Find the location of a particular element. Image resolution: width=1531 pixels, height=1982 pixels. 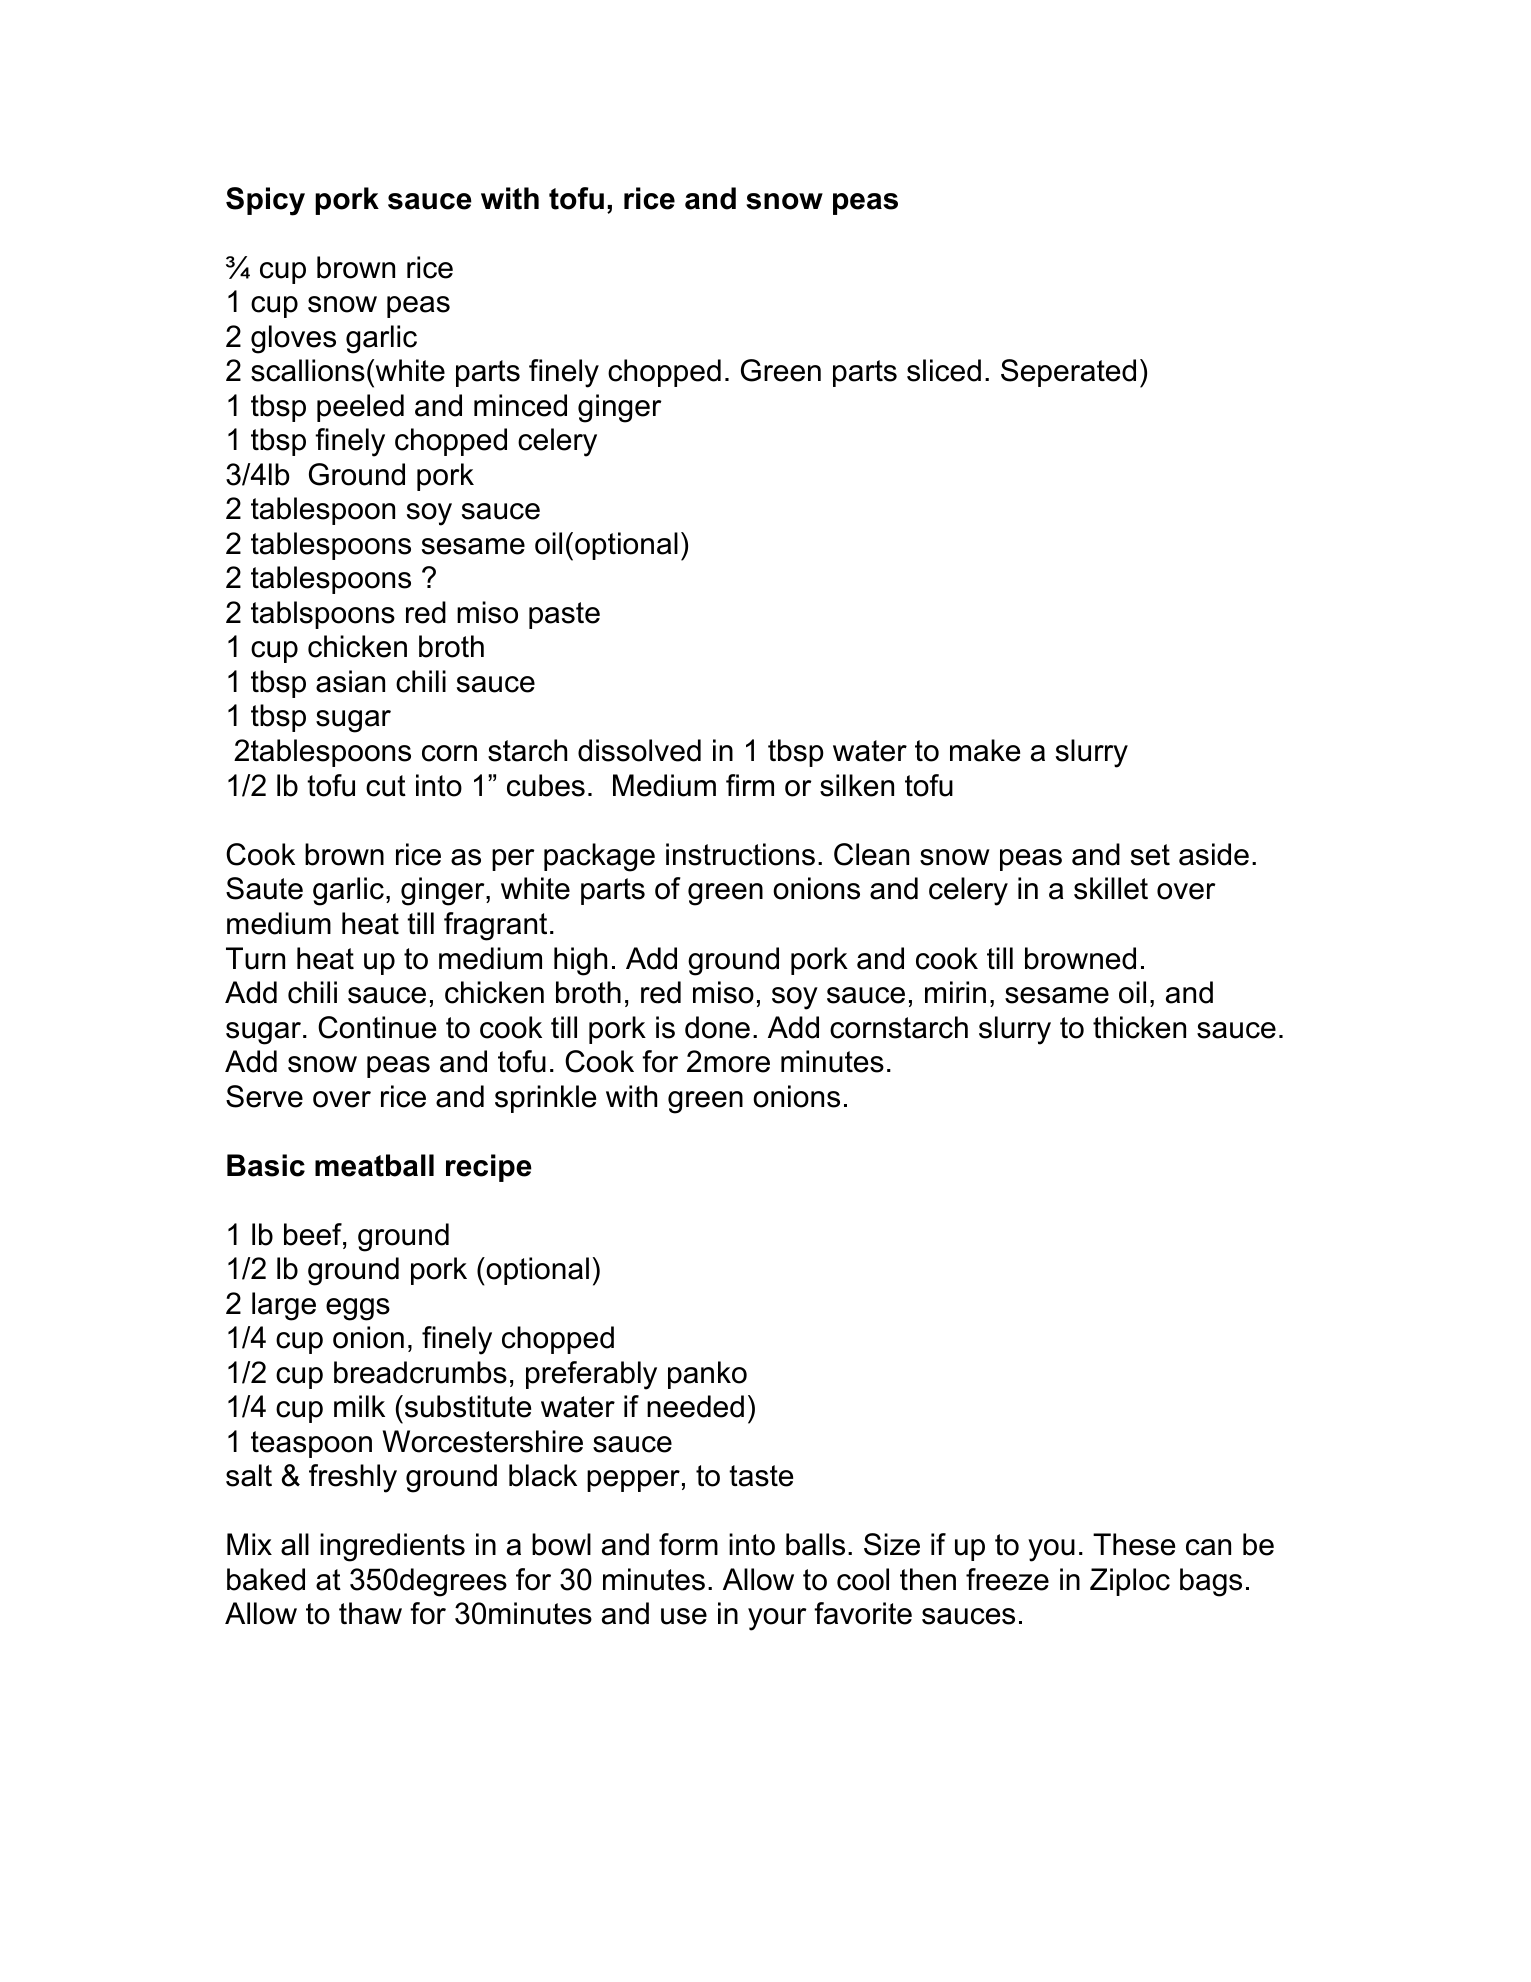

thicken is located at coordinates (1139, 1027).
